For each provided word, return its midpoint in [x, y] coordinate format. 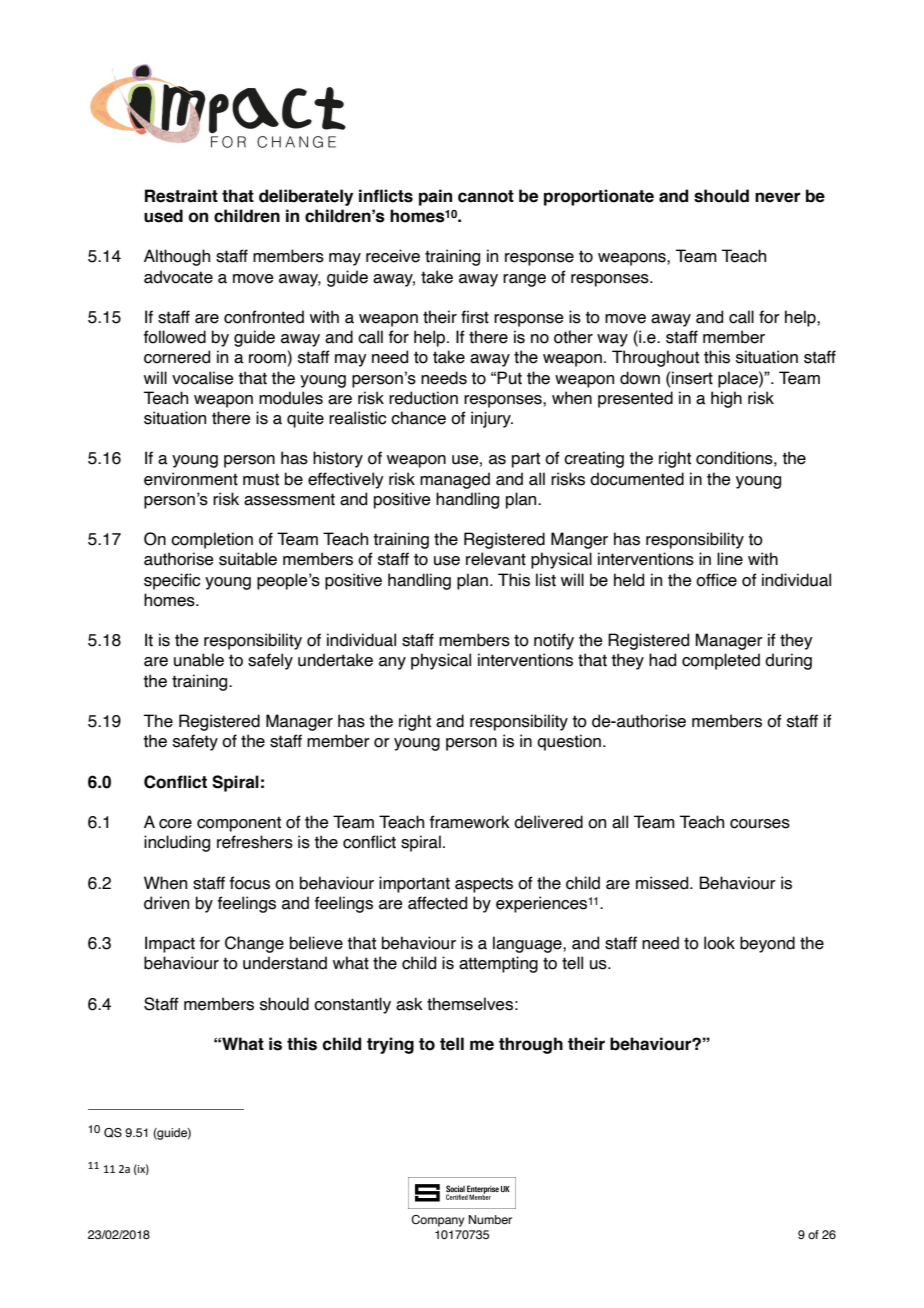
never [777, 197]
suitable [248, 559]
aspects [484, 885]
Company [437, 1221]
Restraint [181, 196]
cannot [486, 196]
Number [490, 1219]
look [719, 943]
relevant [496, 559]
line [730, 559]
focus [250, 883]
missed [663, 883]
